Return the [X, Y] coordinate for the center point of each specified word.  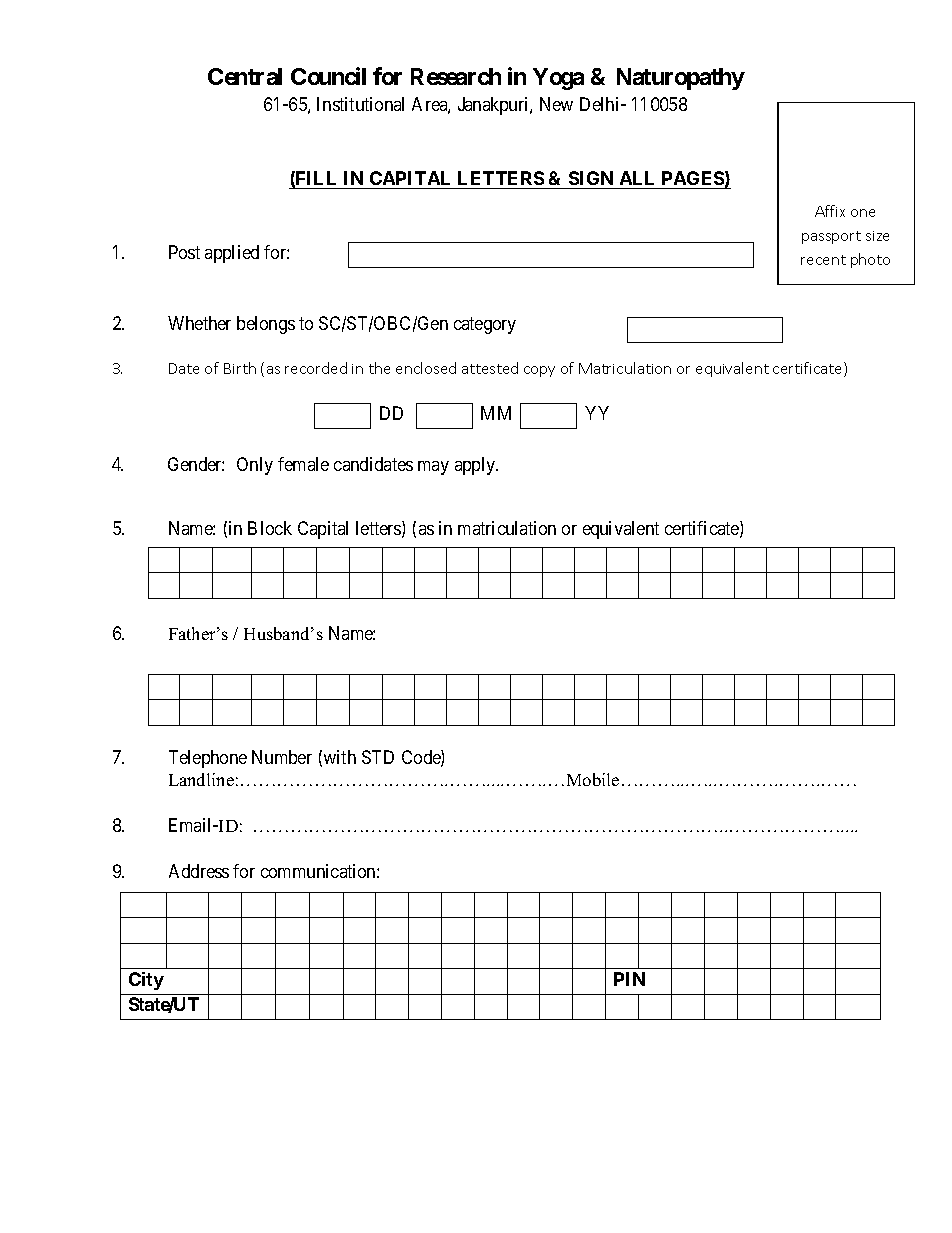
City [146, 981]
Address [199, 871]
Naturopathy [681, 79]
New [556, 104]
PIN [629, 979]
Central [245, 76]
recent [823, 260]
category [485, 325]
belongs [266, 325]
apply [476, 466]
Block [270, 528]
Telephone [208, 759]
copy [539, 371]
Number [282, 757]
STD [378, 757]
